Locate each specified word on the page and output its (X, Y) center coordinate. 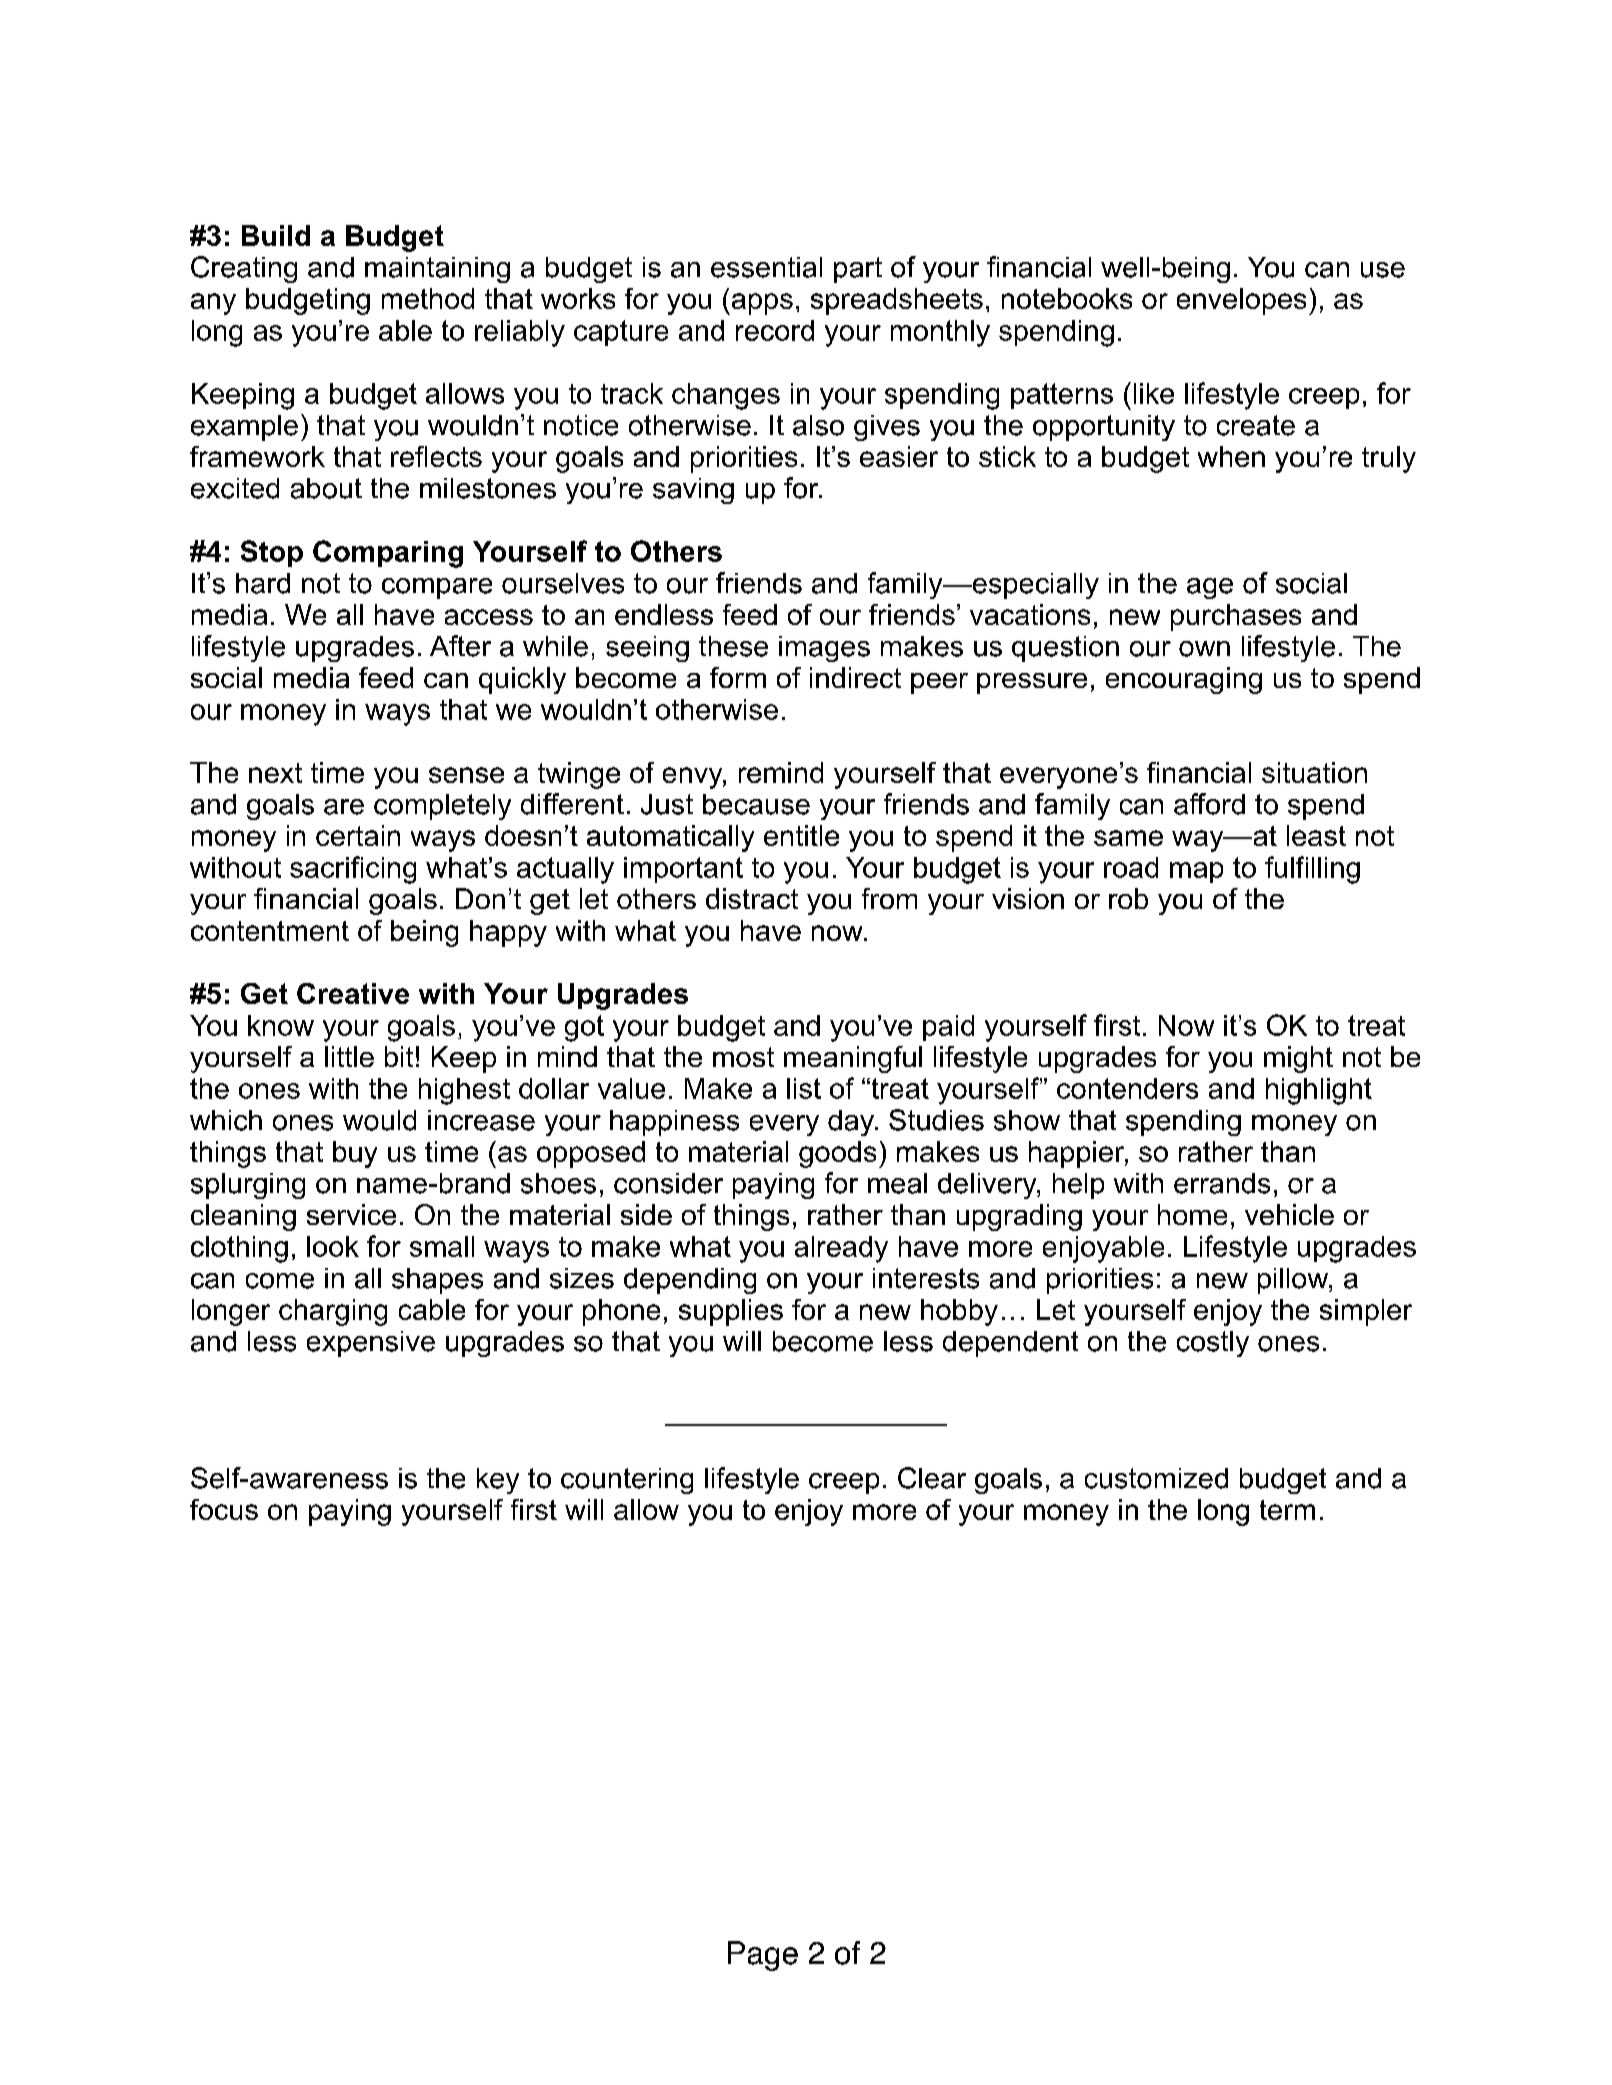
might (1298, 1059)
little (349, 1056)
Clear (932, 1478)
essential (766, 267)
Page (763, 1956)
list (804, 1088)
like (1154, 393)
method (428, 298)
